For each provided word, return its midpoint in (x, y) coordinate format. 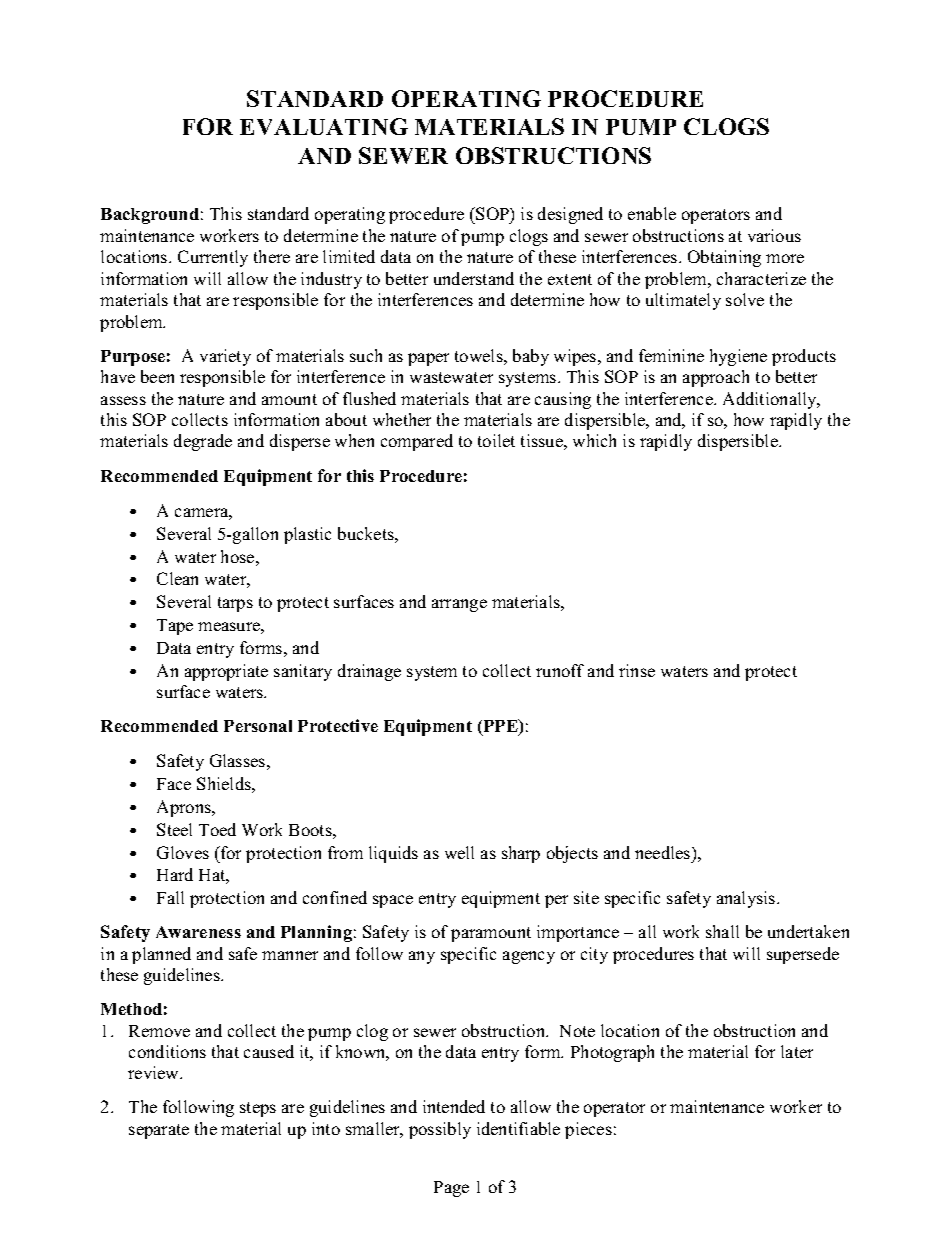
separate (159, 1131)
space (393, 901)
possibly (440, 1130)
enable (652, 213)
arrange (459, 605)
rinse (637, 670)
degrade (203, 442)
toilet (496, 440)
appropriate (226, 672)
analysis (747, 899)
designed (570, 215)
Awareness (198, 932)
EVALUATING (324, 126)
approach (716, 378)
